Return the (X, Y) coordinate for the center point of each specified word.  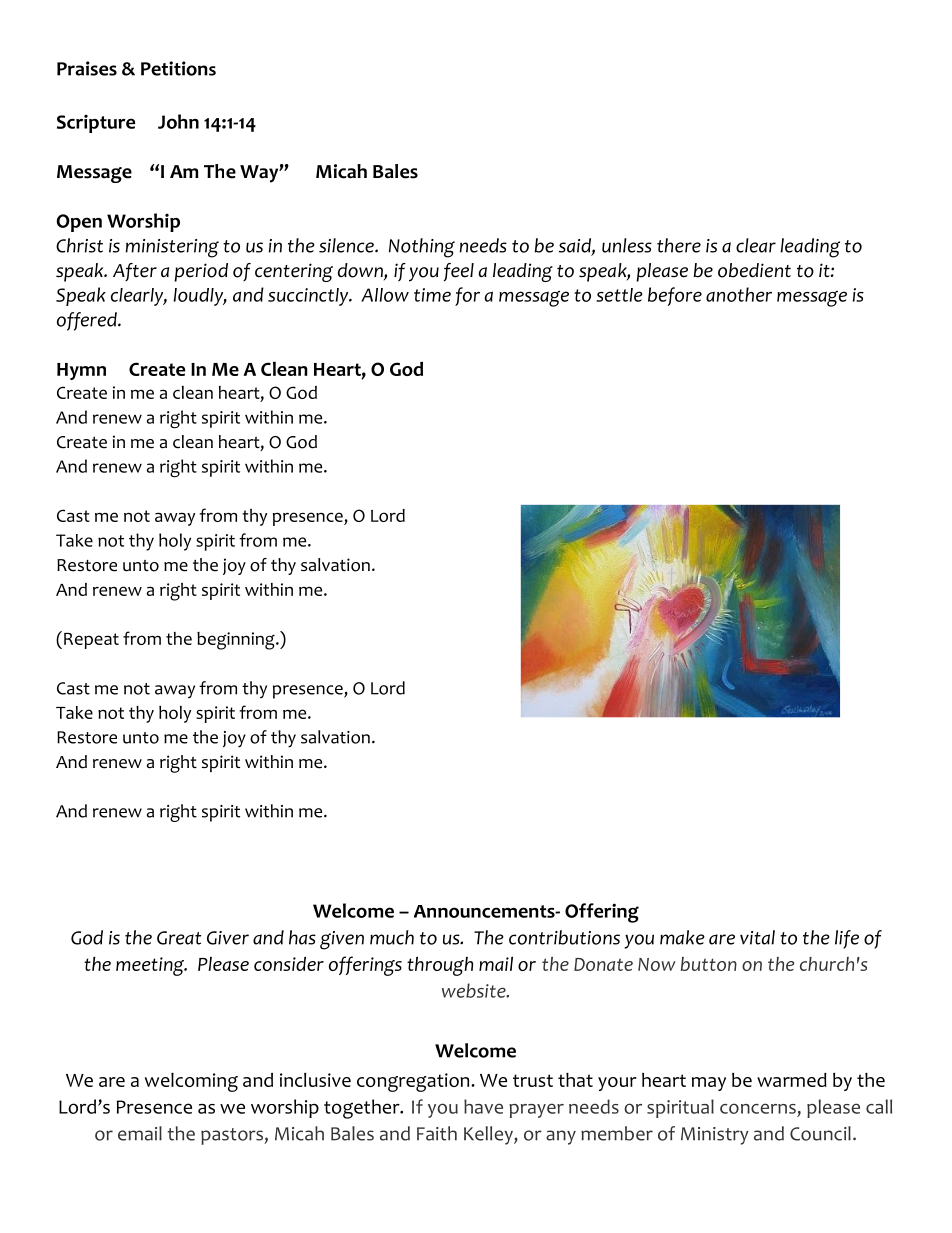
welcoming (191, 1082)
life (847, 939)
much (392, 937)
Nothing (422, 248)
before (675, 296)
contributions (564, 937)
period (201, 272)
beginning (237, 641)
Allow (385, 295)
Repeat (91, 641)
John (178, 121)
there (679, 245)
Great (179, 938)
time (432, 295)
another (739, 294)
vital (757, 937)
